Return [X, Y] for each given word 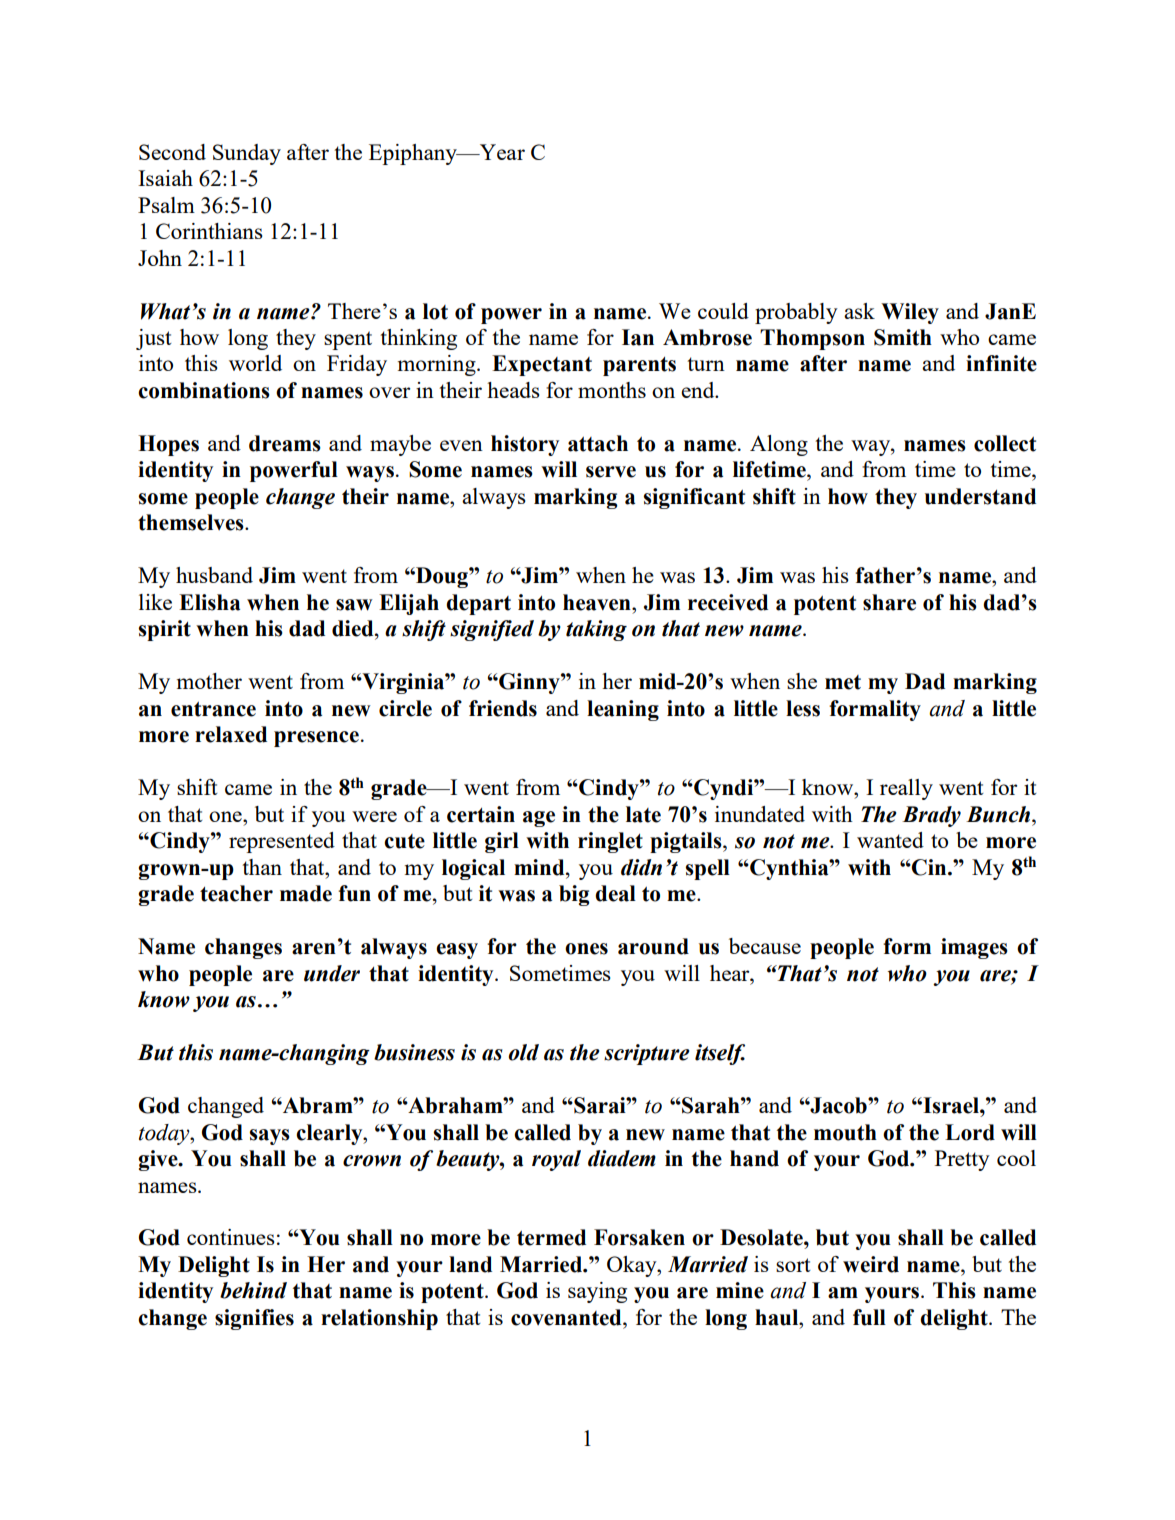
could [723, 311]
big [574, 895]
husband [214, 575]
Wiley [910, 313]
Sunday [247, 154]
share [889, 602]
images [974, 948]
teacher [236, 893]
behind [253, 1290]
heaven [598, 602]
